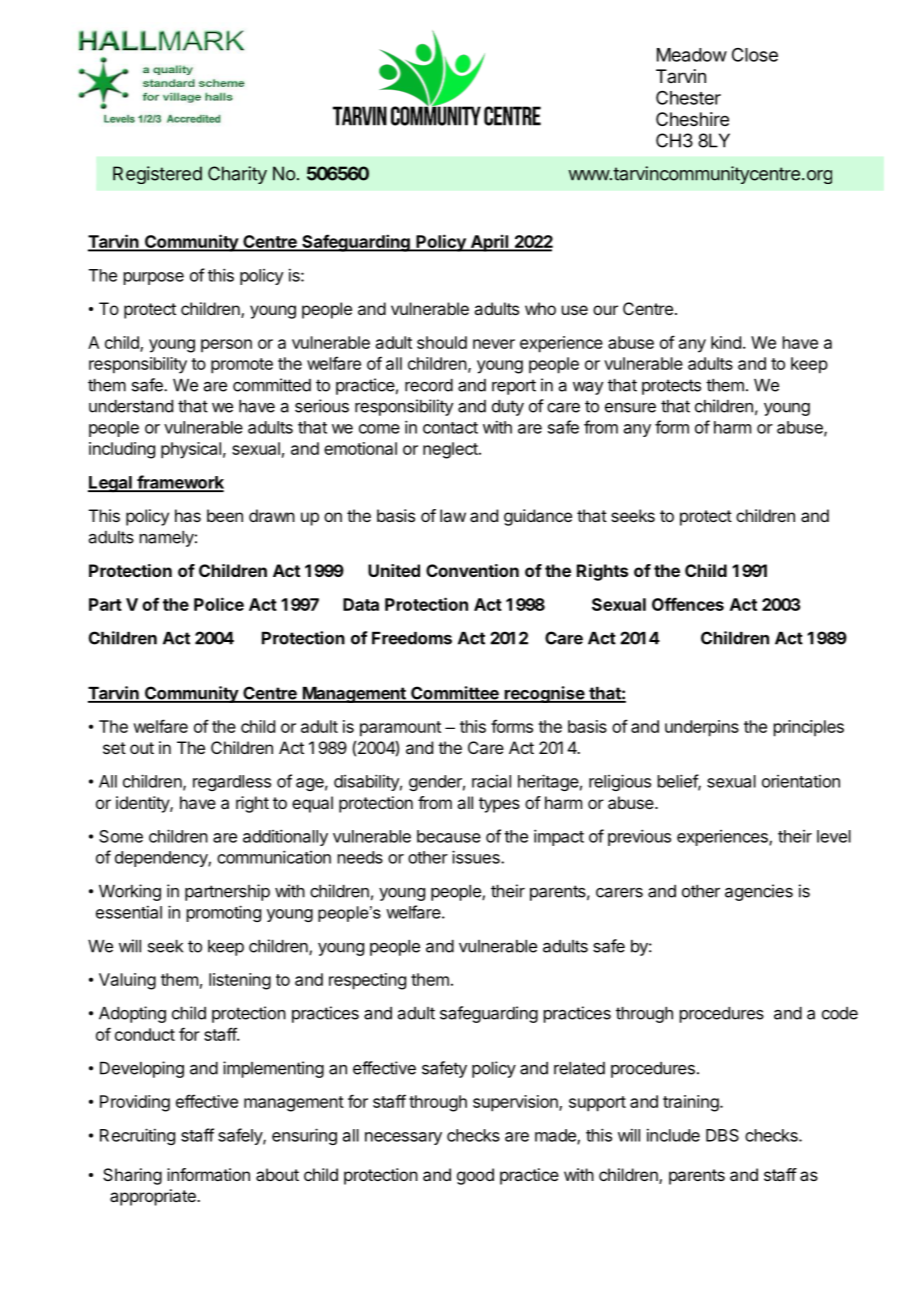 The image size is (924, 1308). What do you see at coordinates (477, 857) in the screenshot?
I see `issues` at bounding box center [477, 857].
